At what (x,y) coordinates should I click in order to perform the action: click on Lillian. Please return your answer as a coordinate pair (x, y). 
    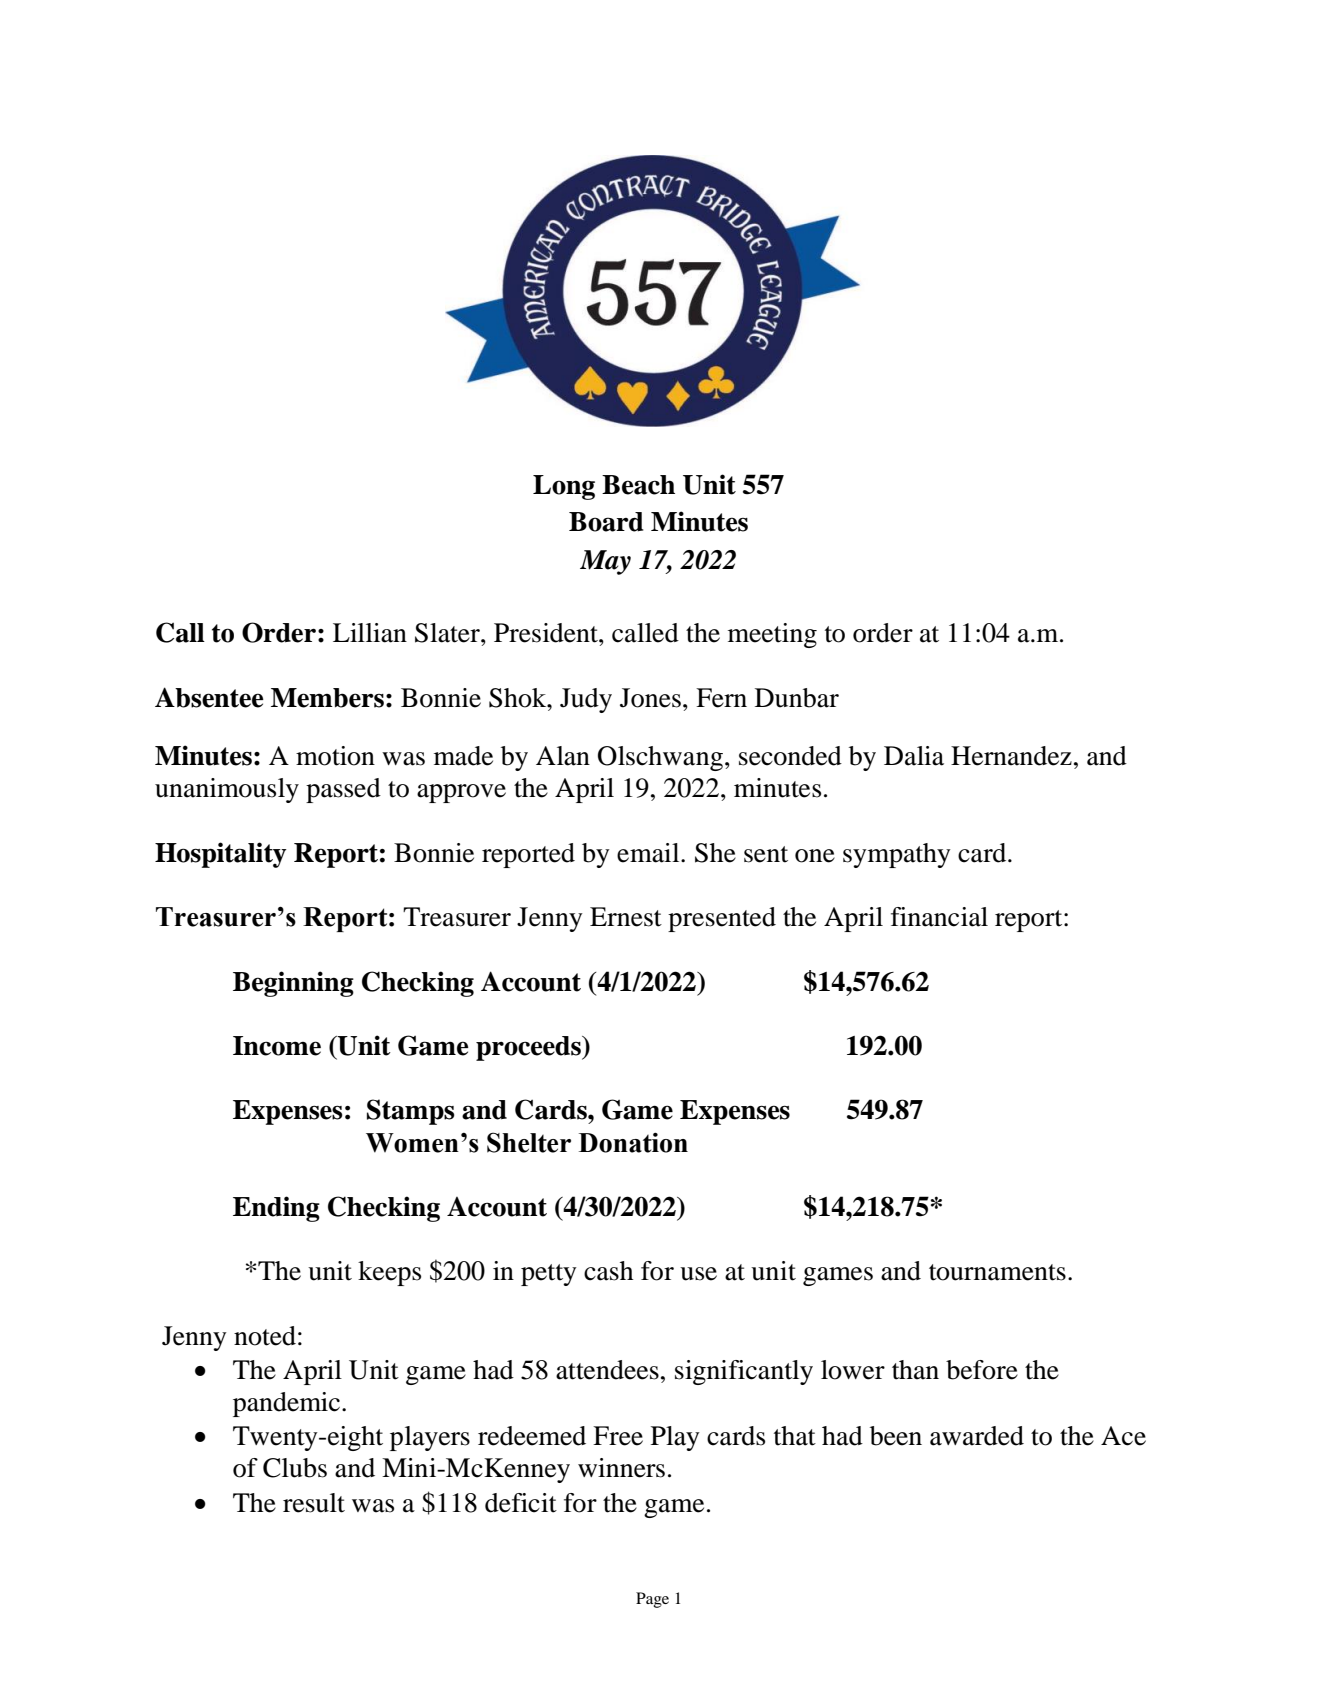
    Looking at the image, I should click on (370, 633).
